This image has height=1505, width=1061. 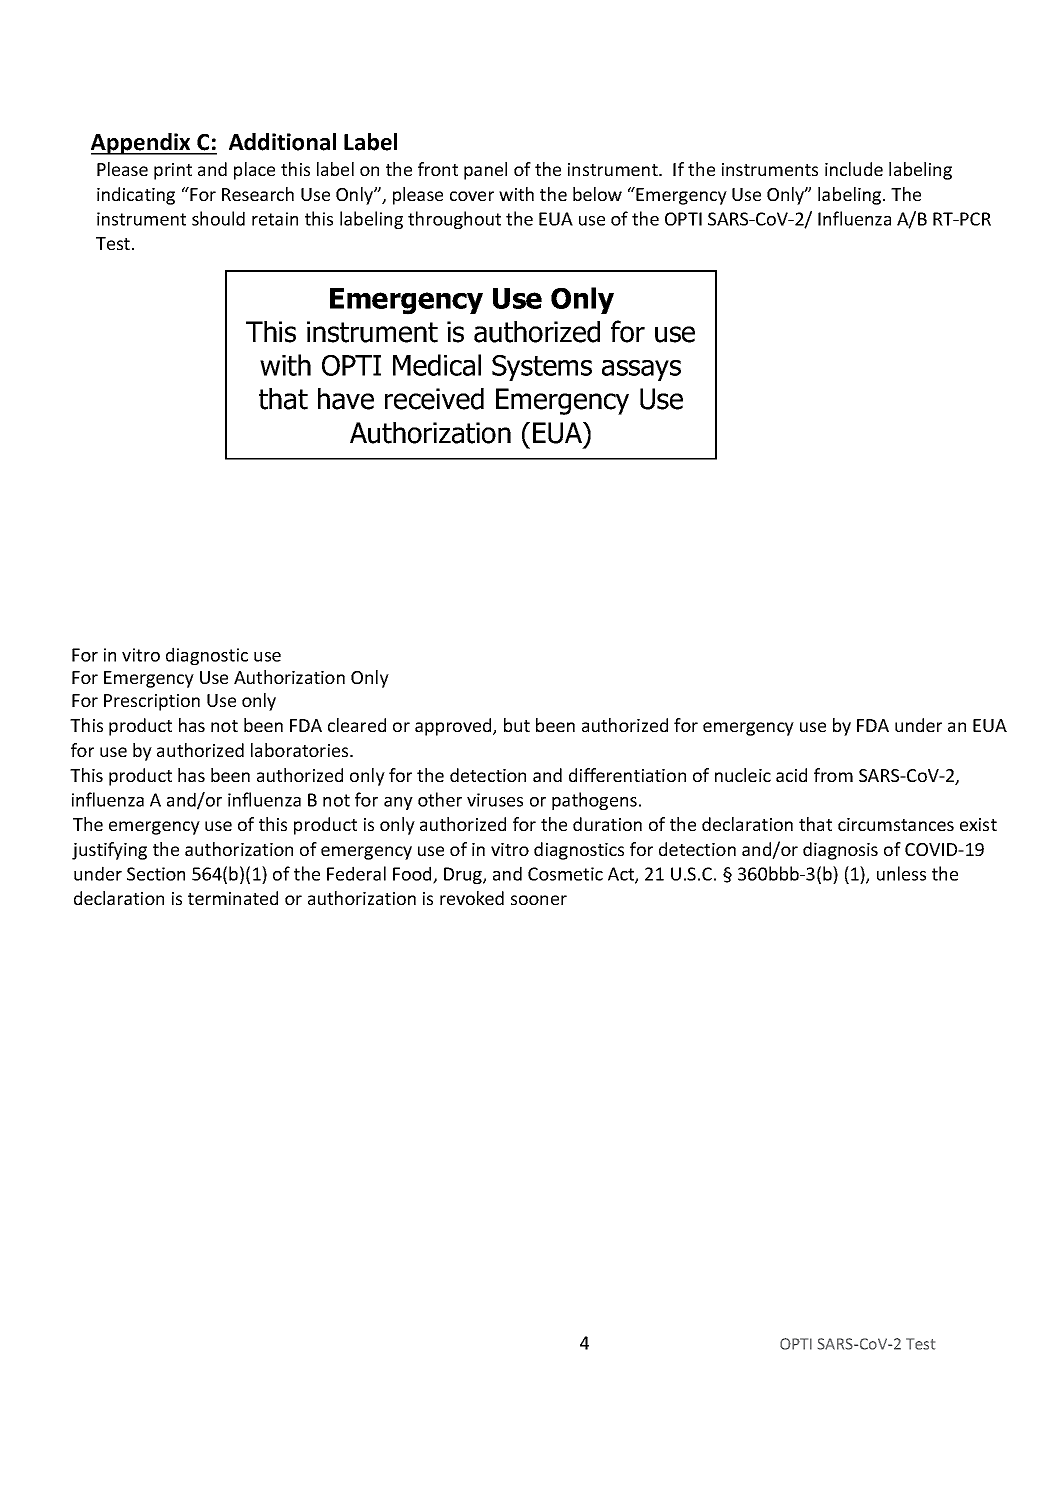 What do you see at coordinates (346, 399) in the image?
I see `have` at bounding box center [346, 399].
